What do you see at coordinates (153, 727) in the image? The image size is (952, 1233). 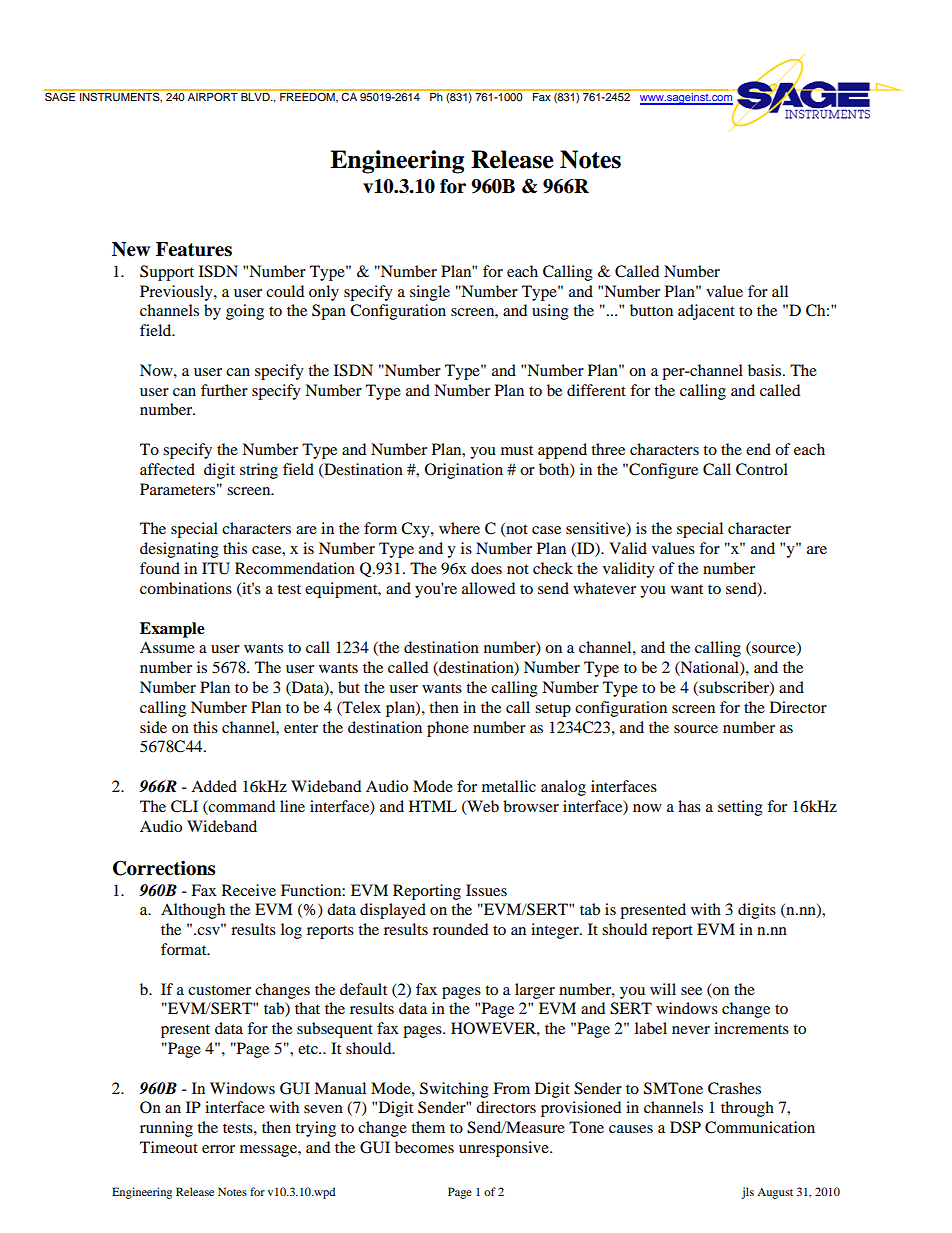 I see `side` at bounding box center [153, 727].
